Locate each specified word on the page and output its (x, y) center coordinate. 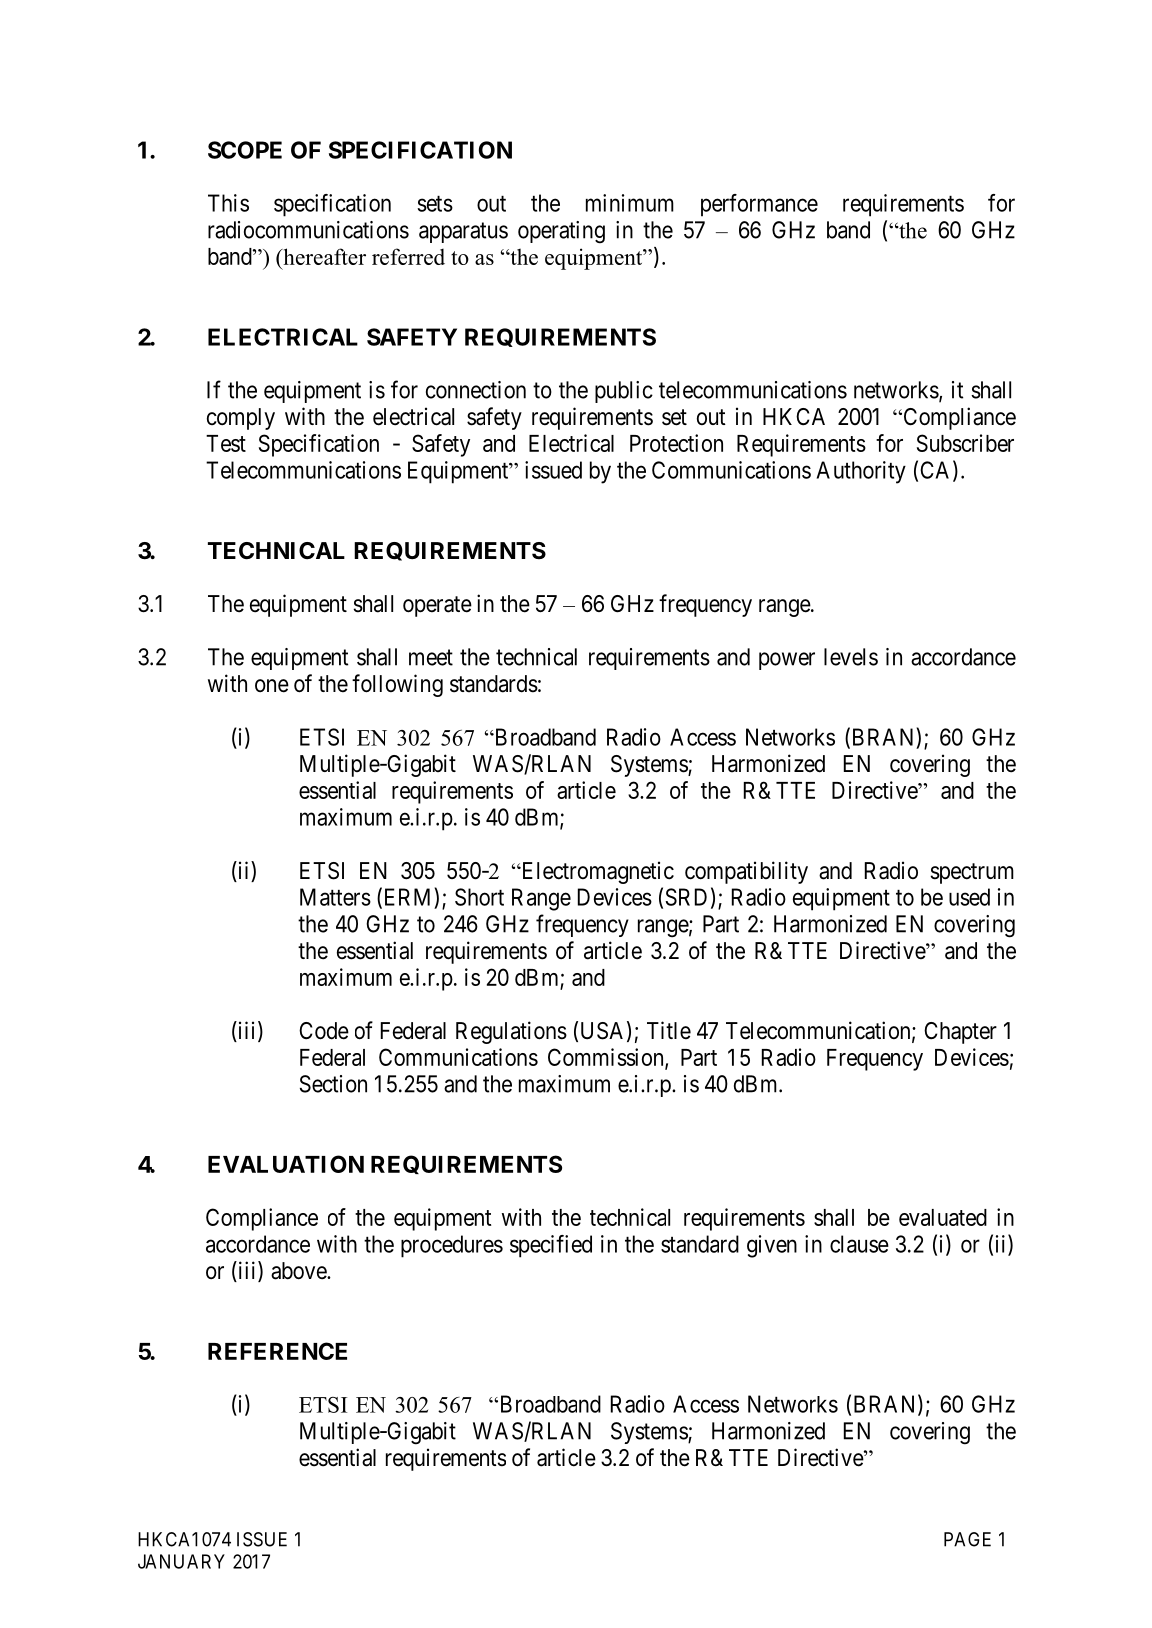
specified (551, 1246)
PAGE (967, 1539)
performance (759, 205)
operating (561, 232)
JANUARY (181, 1561)
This (228, 203)
